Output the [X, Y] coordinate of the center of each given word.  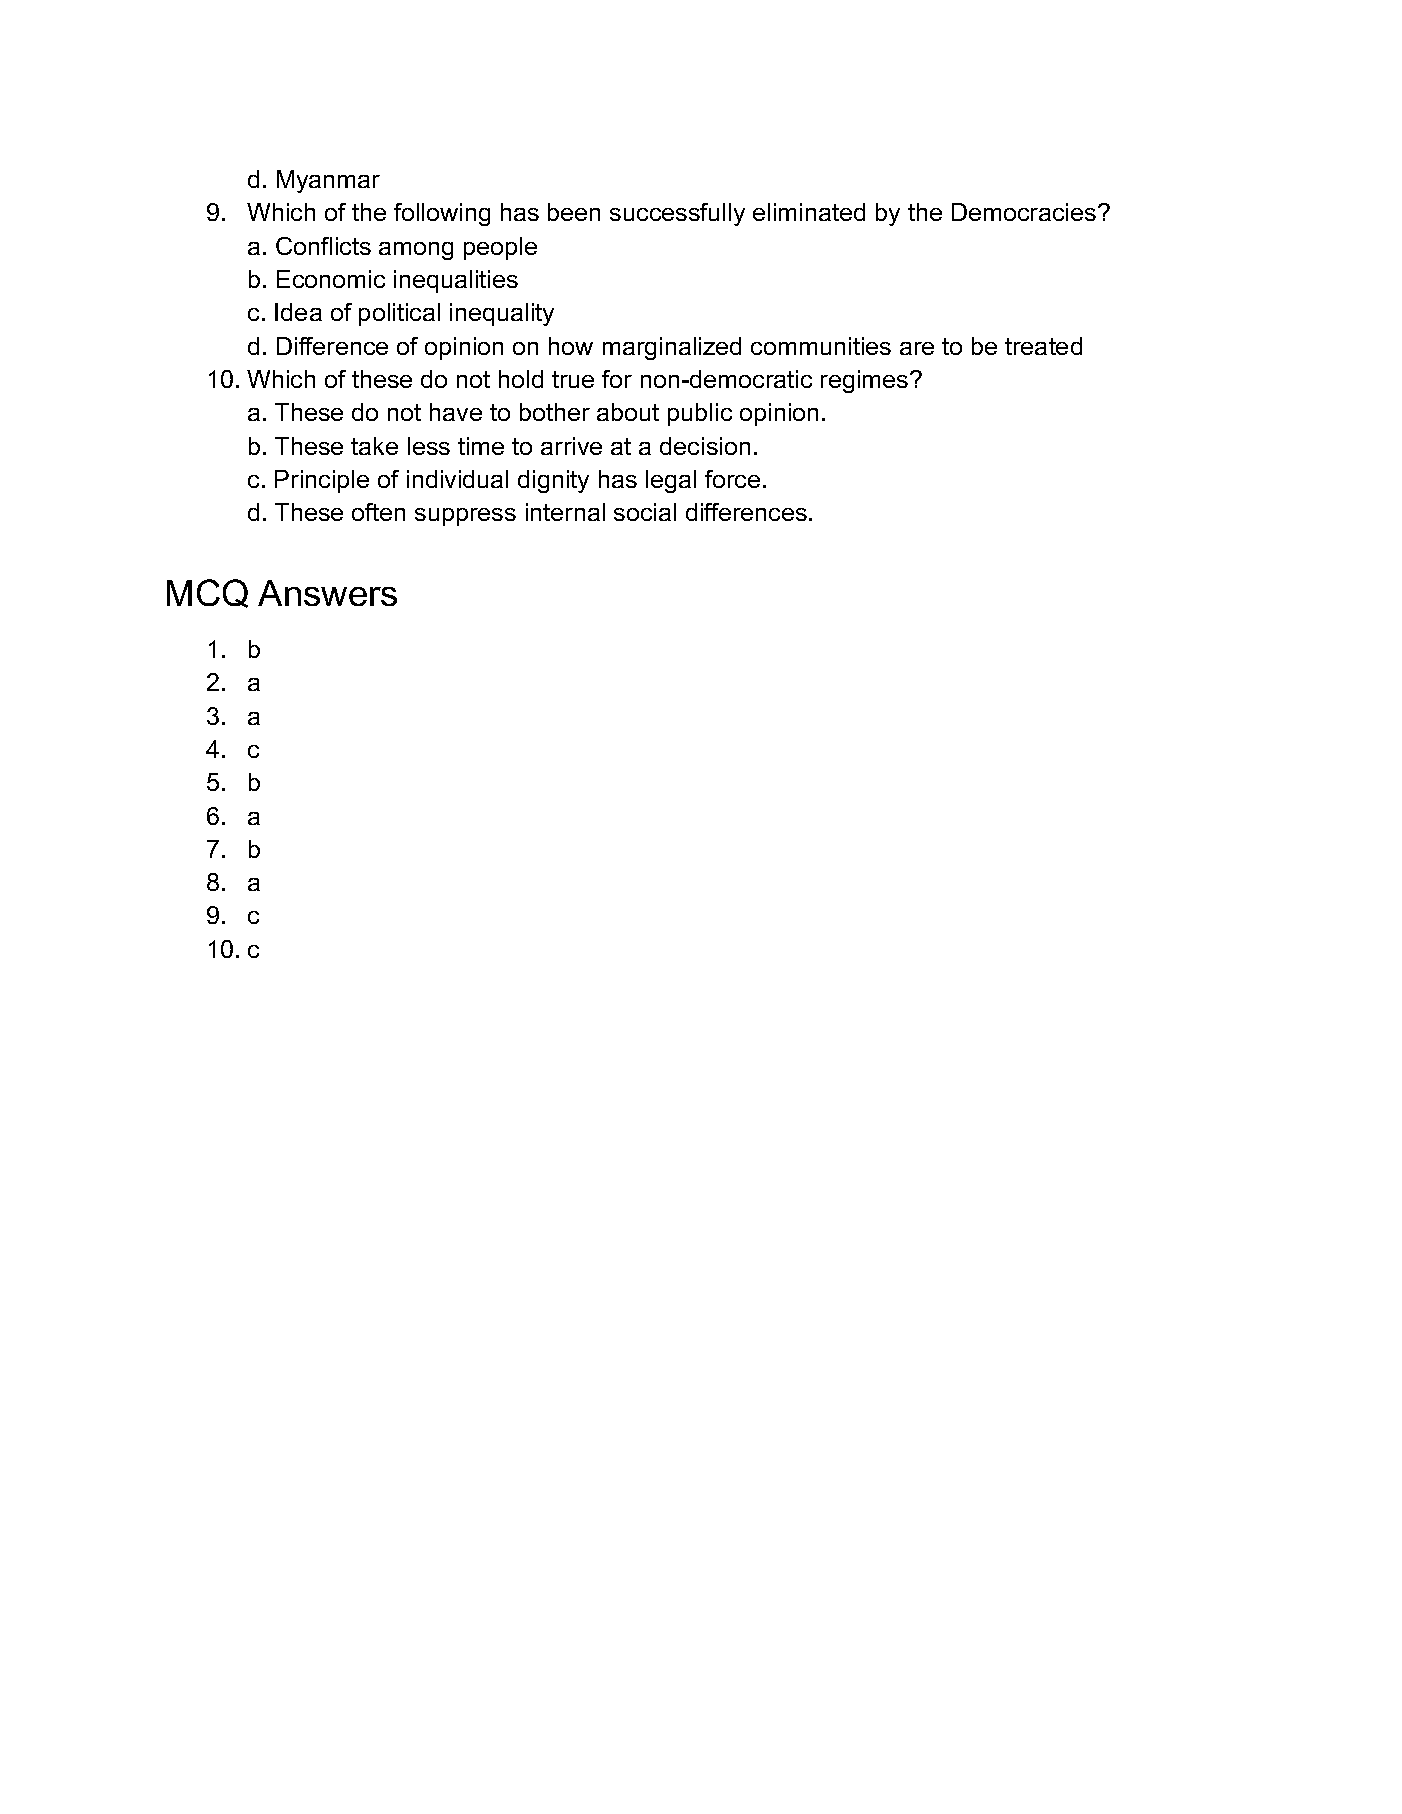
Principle [322, 481]
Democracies [1024, 212]
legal [671, 481]
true [573, 379]
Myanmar [328, 181]
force [732, 479]
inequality [502, 314]
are [917, 348]
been [574, 212]
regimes [866, 381]
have [456, 412]
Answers [327, 593]
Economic [331, 279]
